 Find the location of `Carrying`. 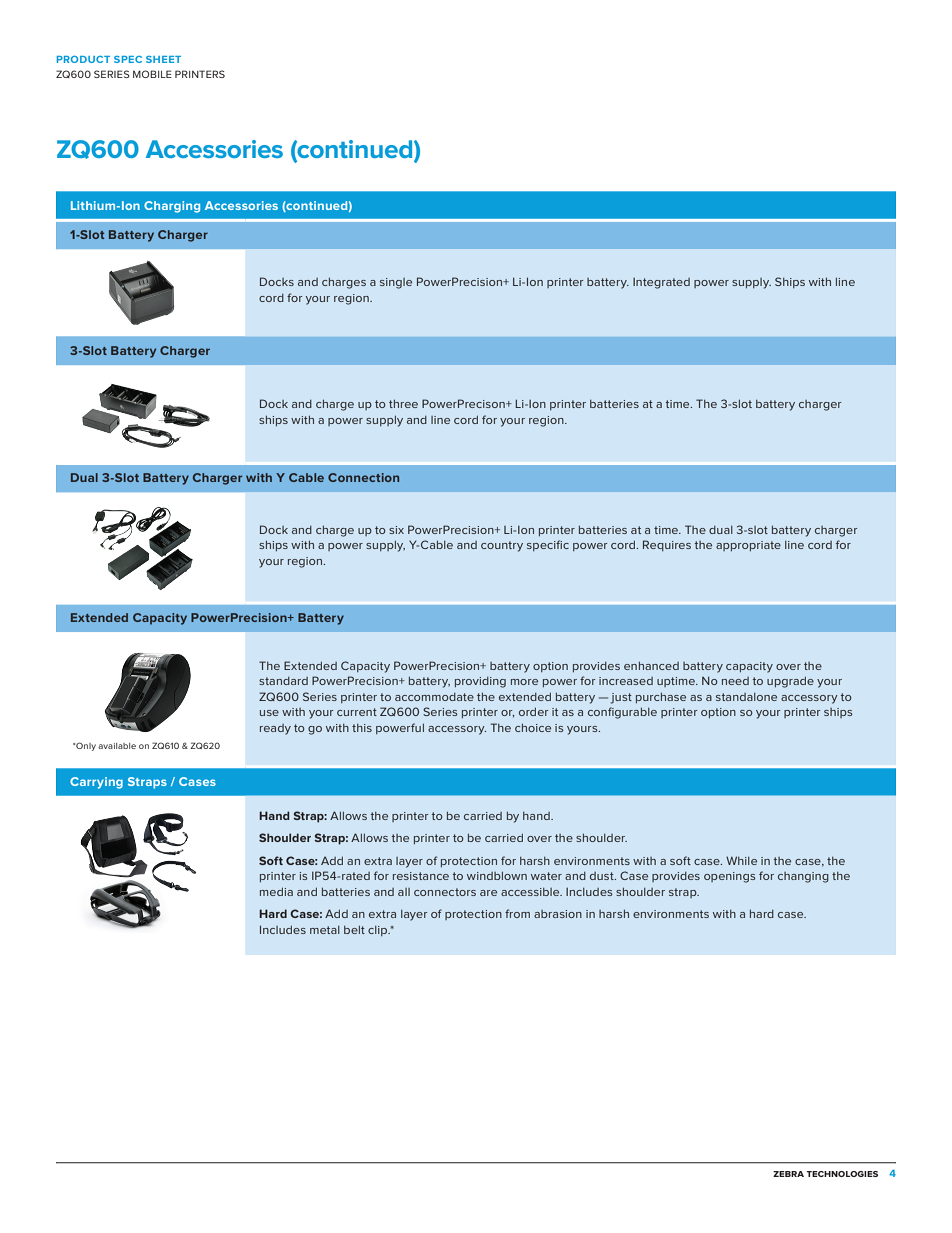

Carrying is located at coordinates (96, 783).
